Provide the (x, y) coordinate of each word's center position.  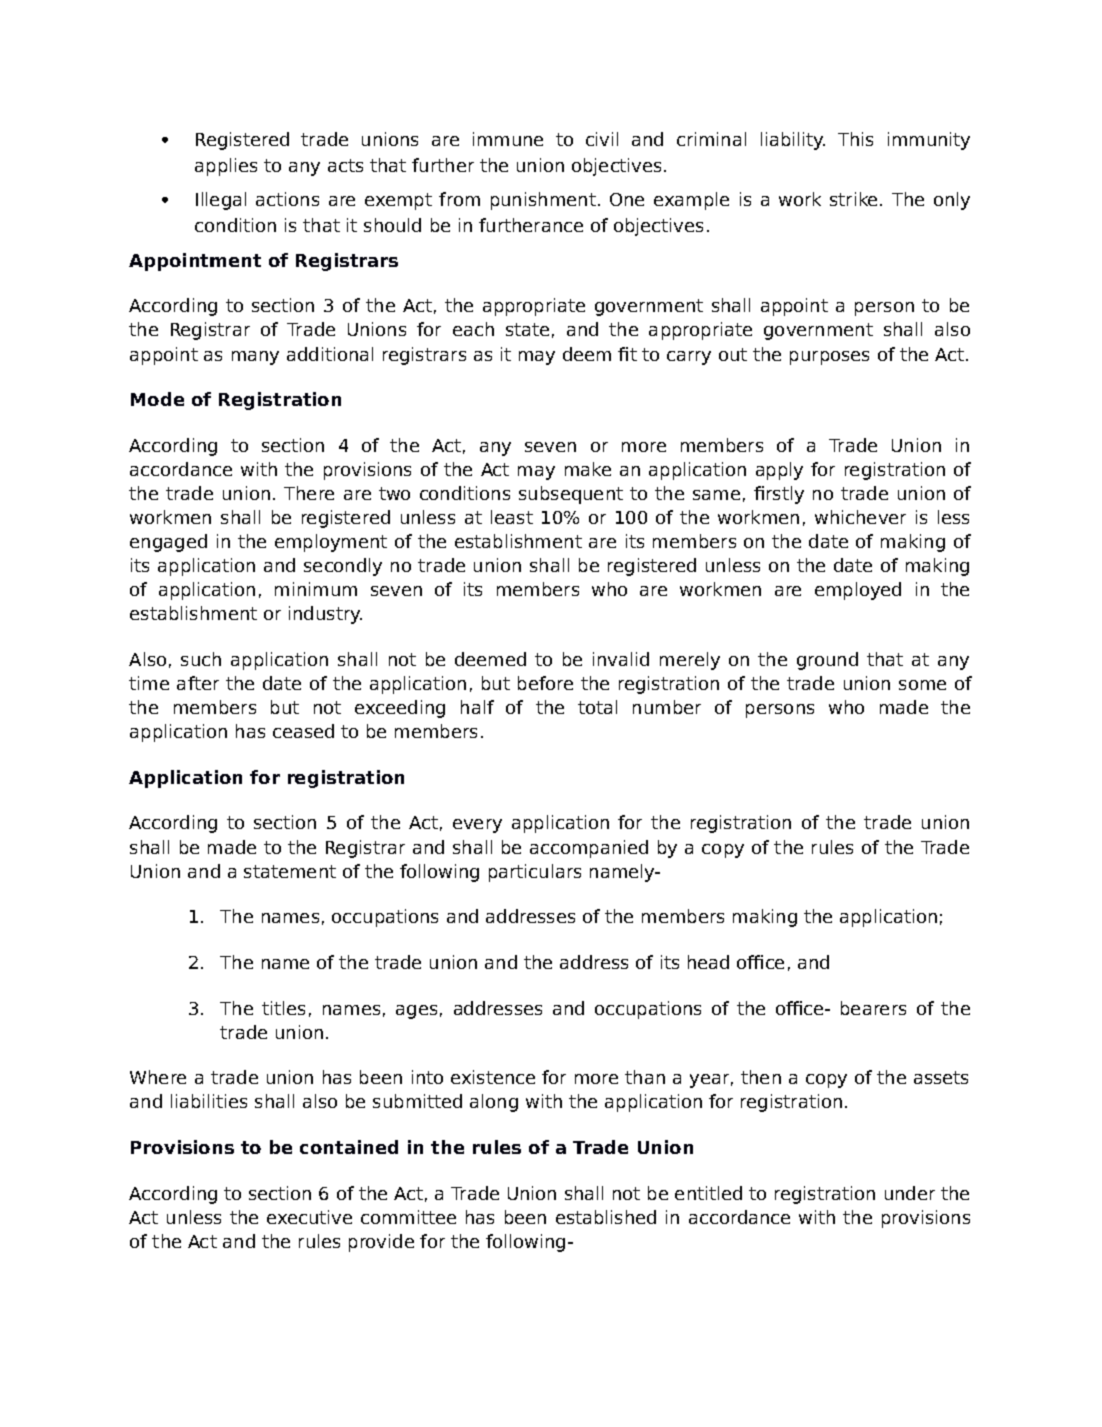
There (309, 493)
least (512, 517)
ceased (303, 731)
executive (309, 1217)
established (606, 1217)
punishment (543, 201)
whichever (860, 517)
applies (226, 167)
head (708, 962)
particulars (535, 873)
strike (853, 199)
